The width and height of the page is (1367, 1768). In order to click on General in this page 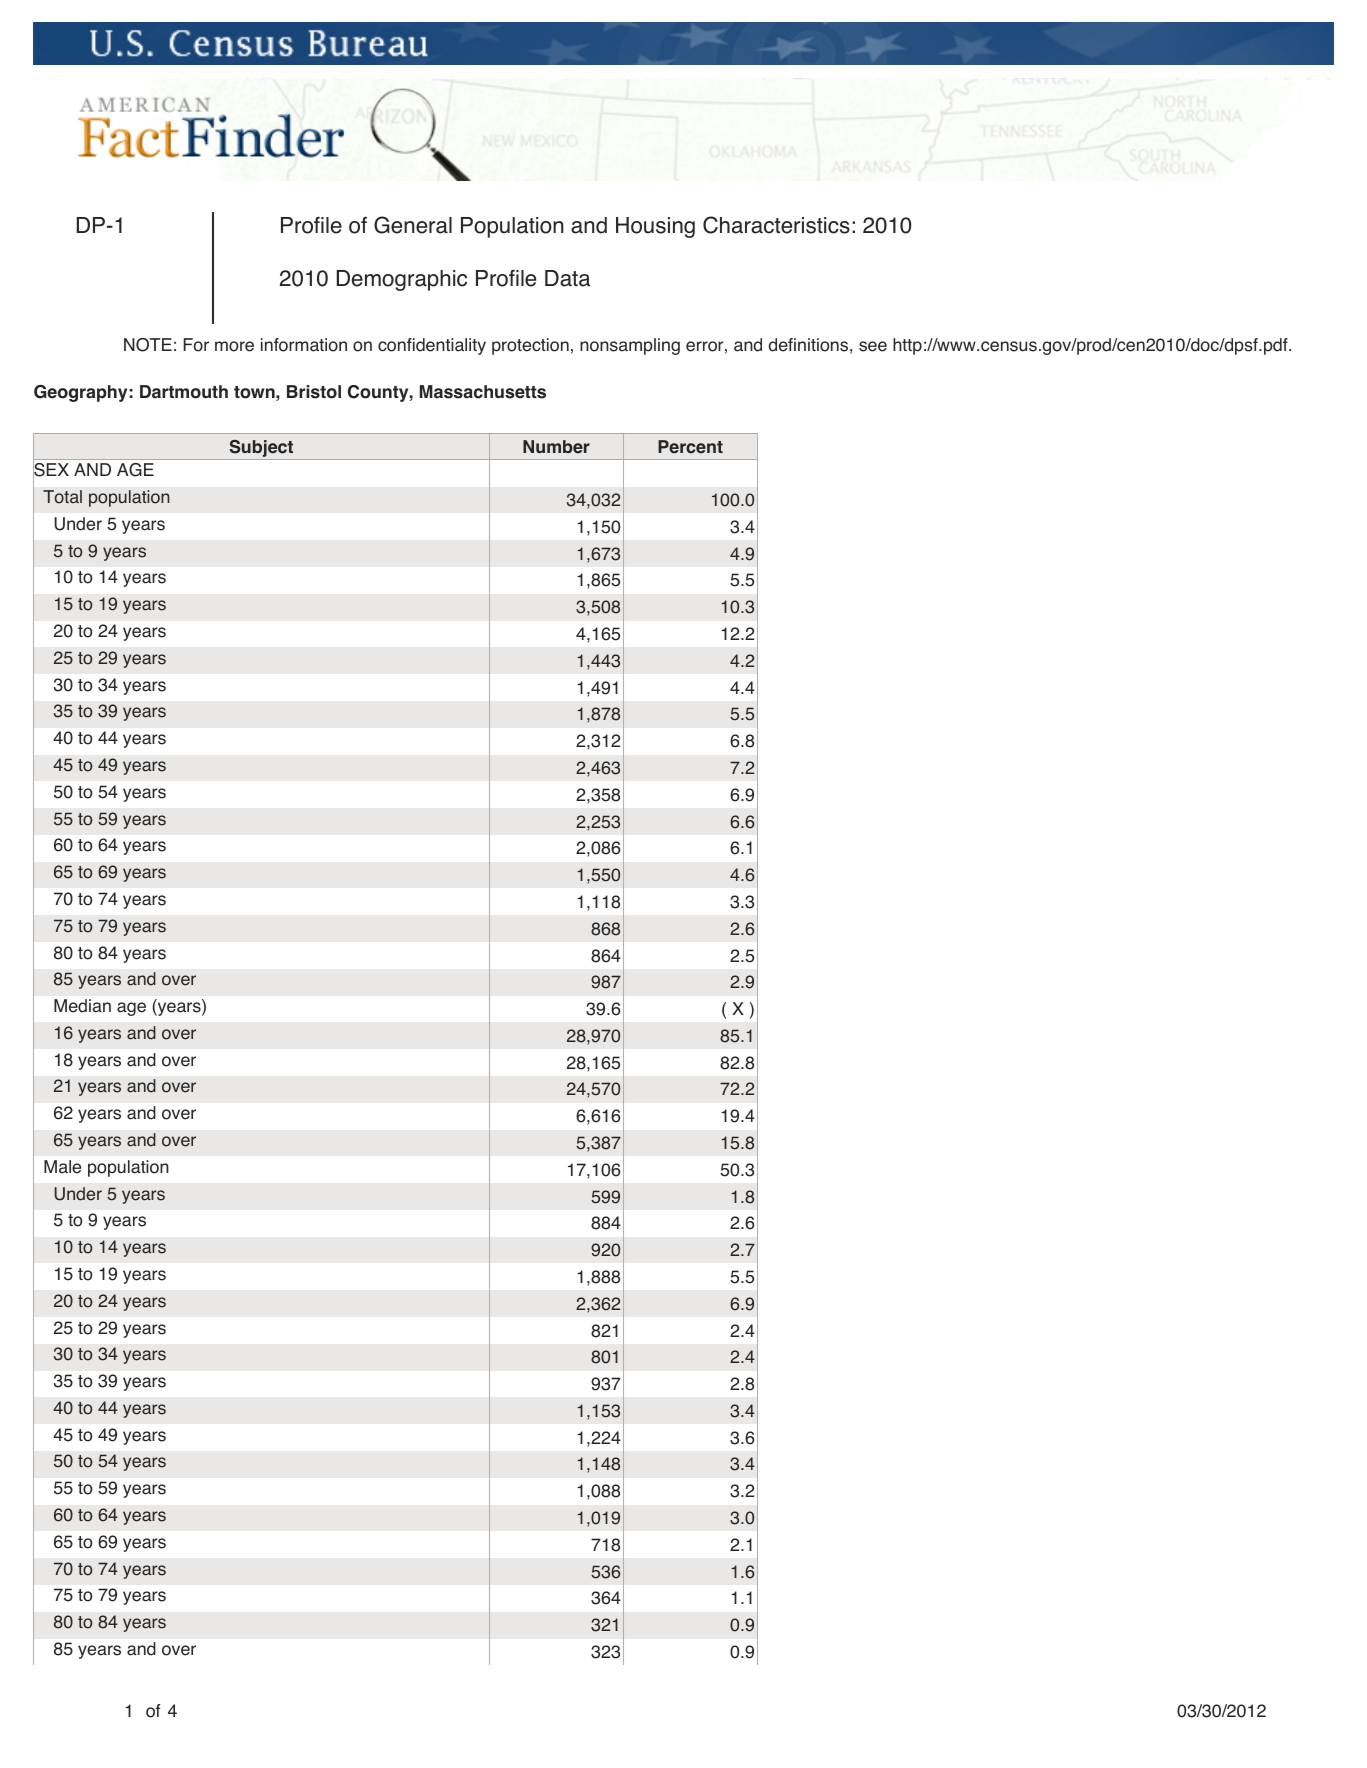, I will do `click(413, 225)`.
